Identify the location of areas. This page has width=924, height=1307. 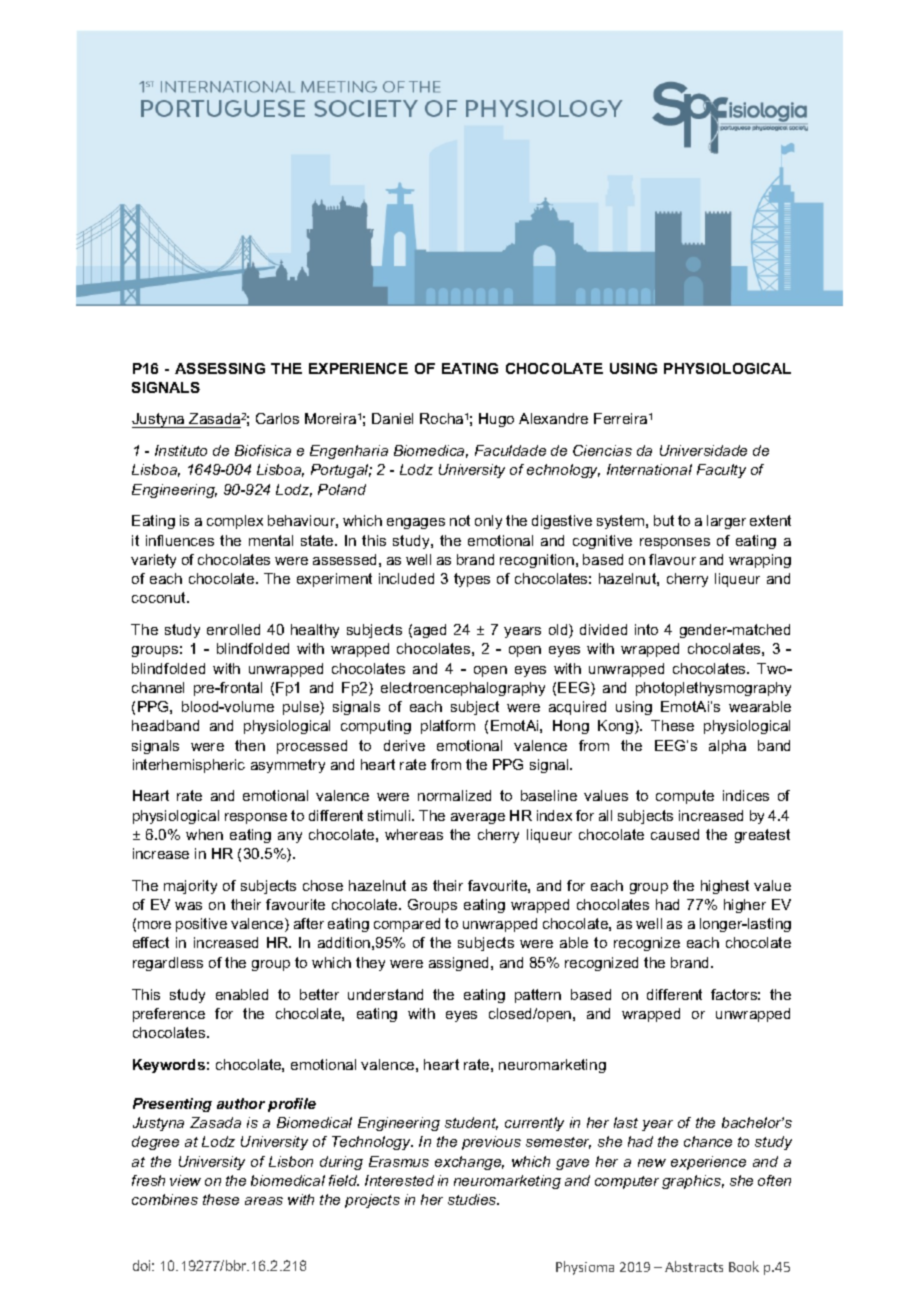
(264, 1201).
